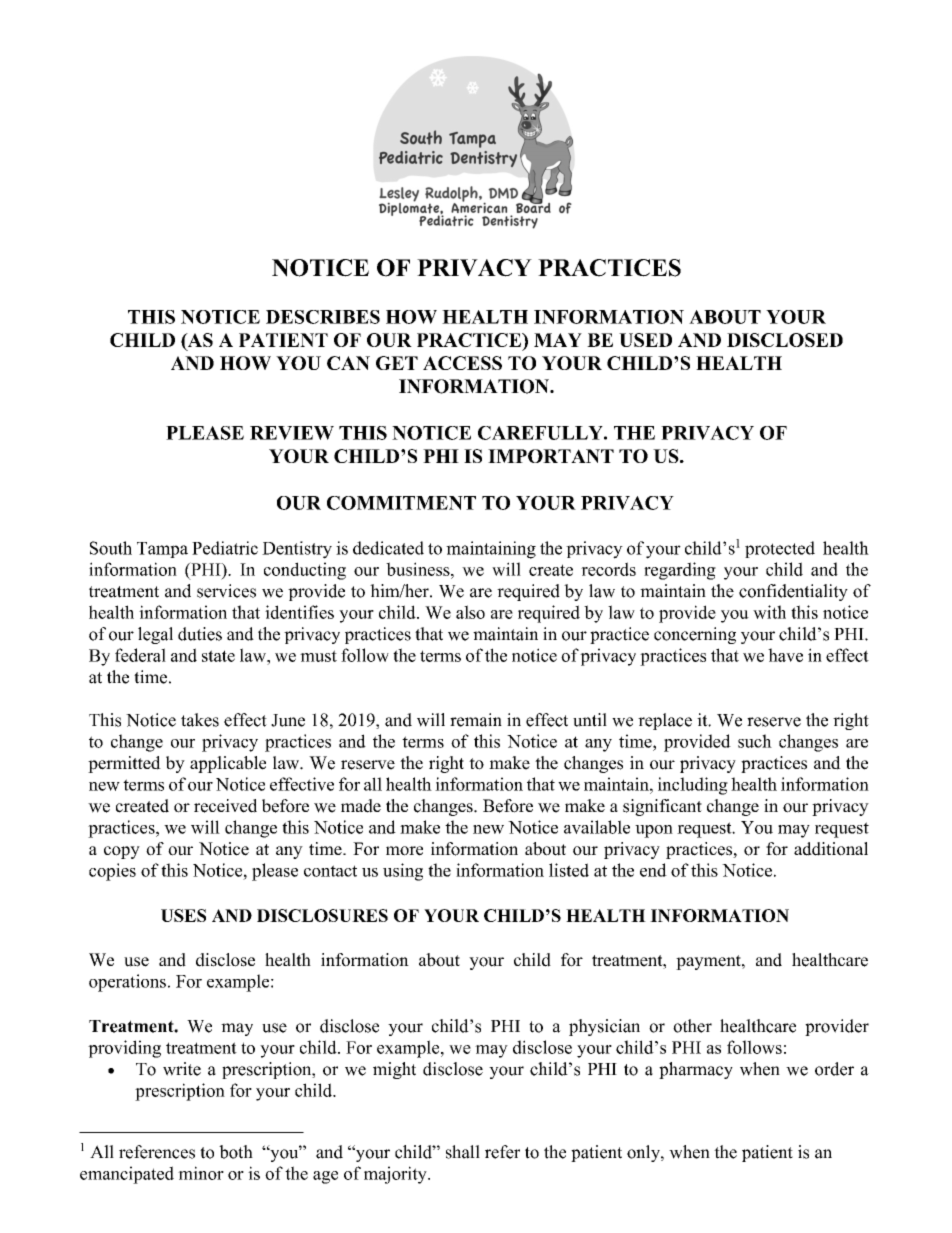 Image resolution: width=952 pixels, height=1233 pixels. What do you see at coordinates (476, 720) in the screenshot?
I see `remain` at bounding box center [476, 720].
